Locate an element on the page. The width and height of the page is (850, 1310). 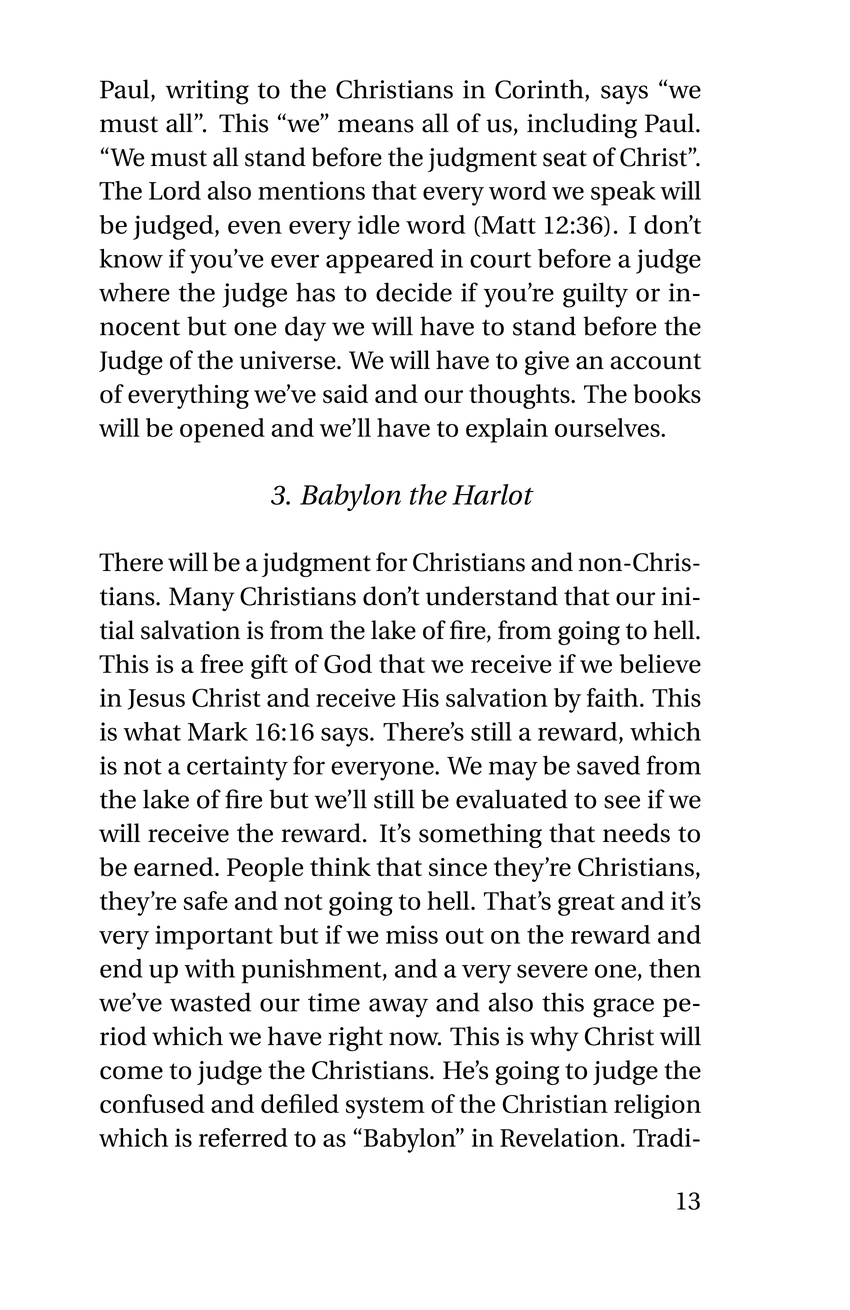
saved is located at coordinates (608, 765).
